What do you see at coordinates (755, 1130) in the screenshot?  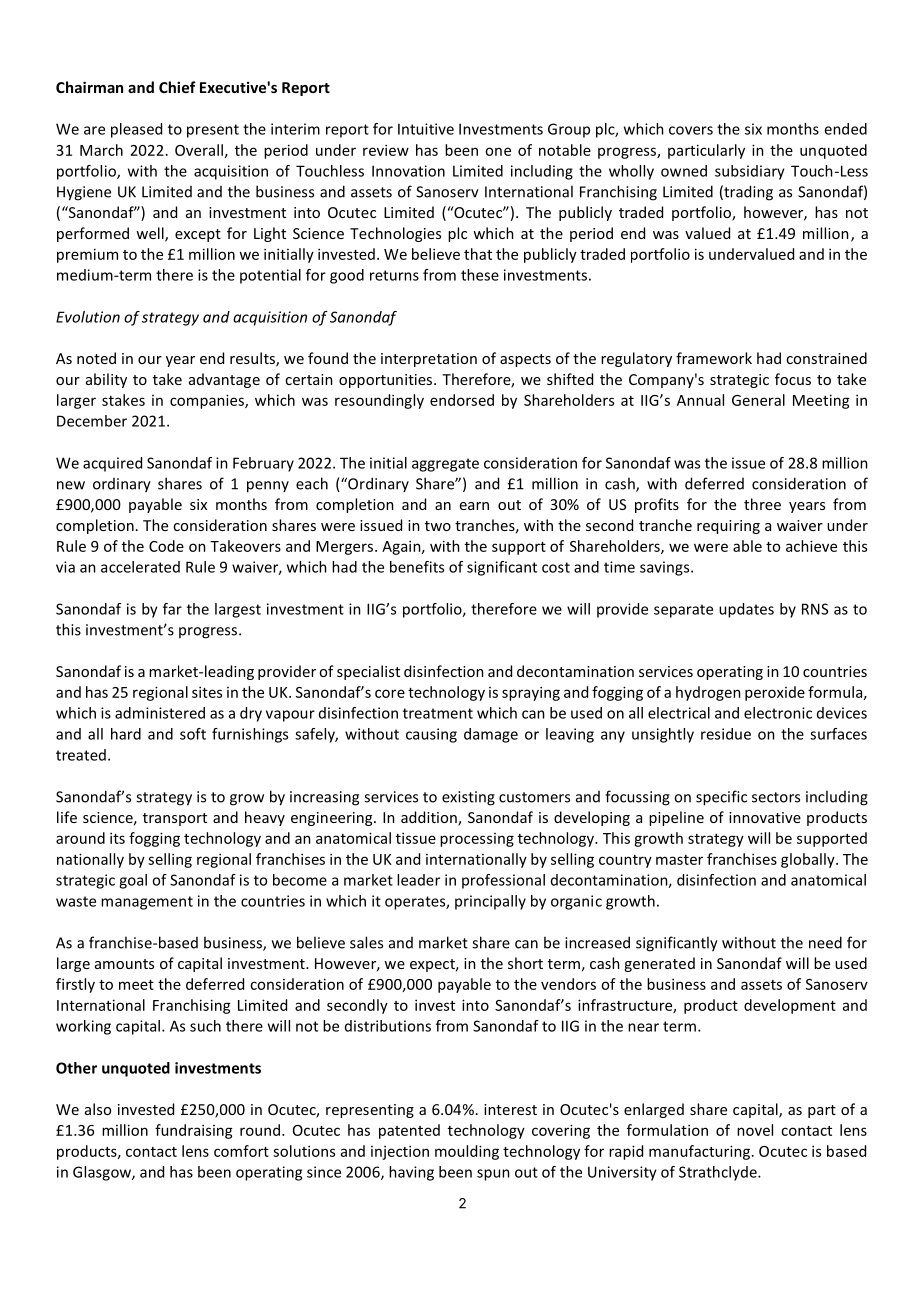 I see `novel` at bounding box center [755, 1130].
